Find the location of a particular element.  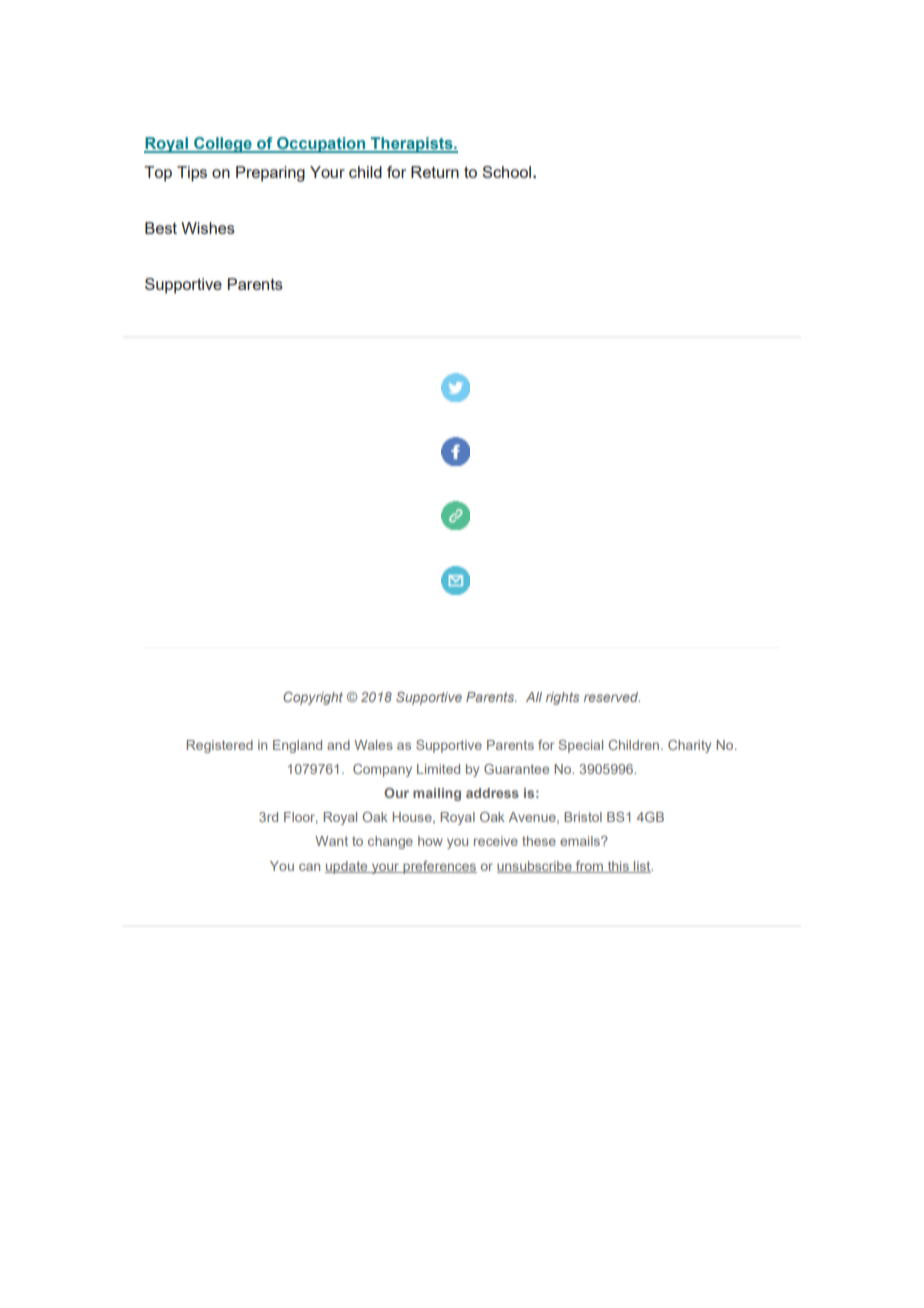

School is located at coordinates (506, 172).
